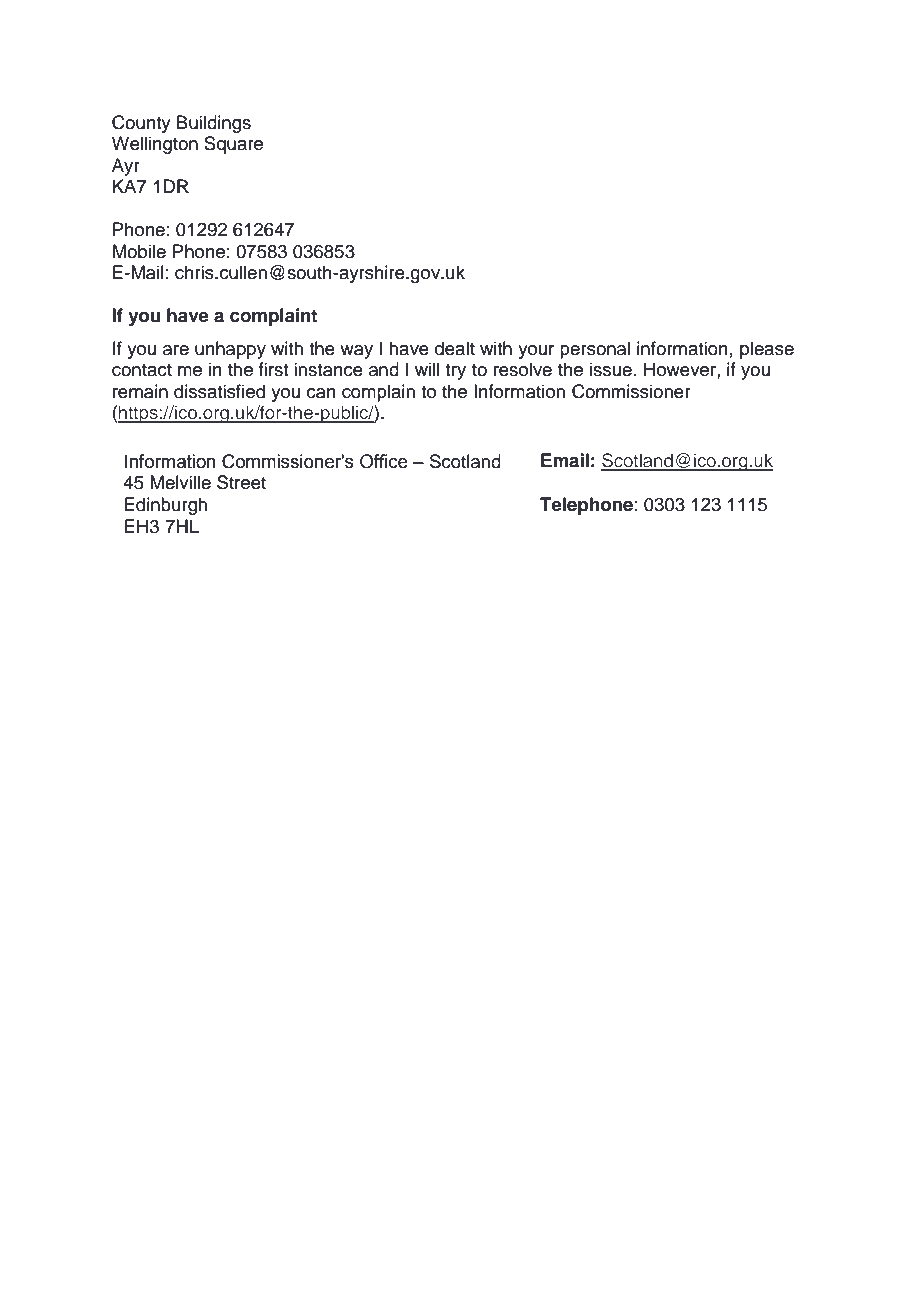 The width and height of the screenshot is (924, 1308). What do you see at coordinates (241, 482) in the screenshot?
I see `Street` at bounding box center [241, 482].
